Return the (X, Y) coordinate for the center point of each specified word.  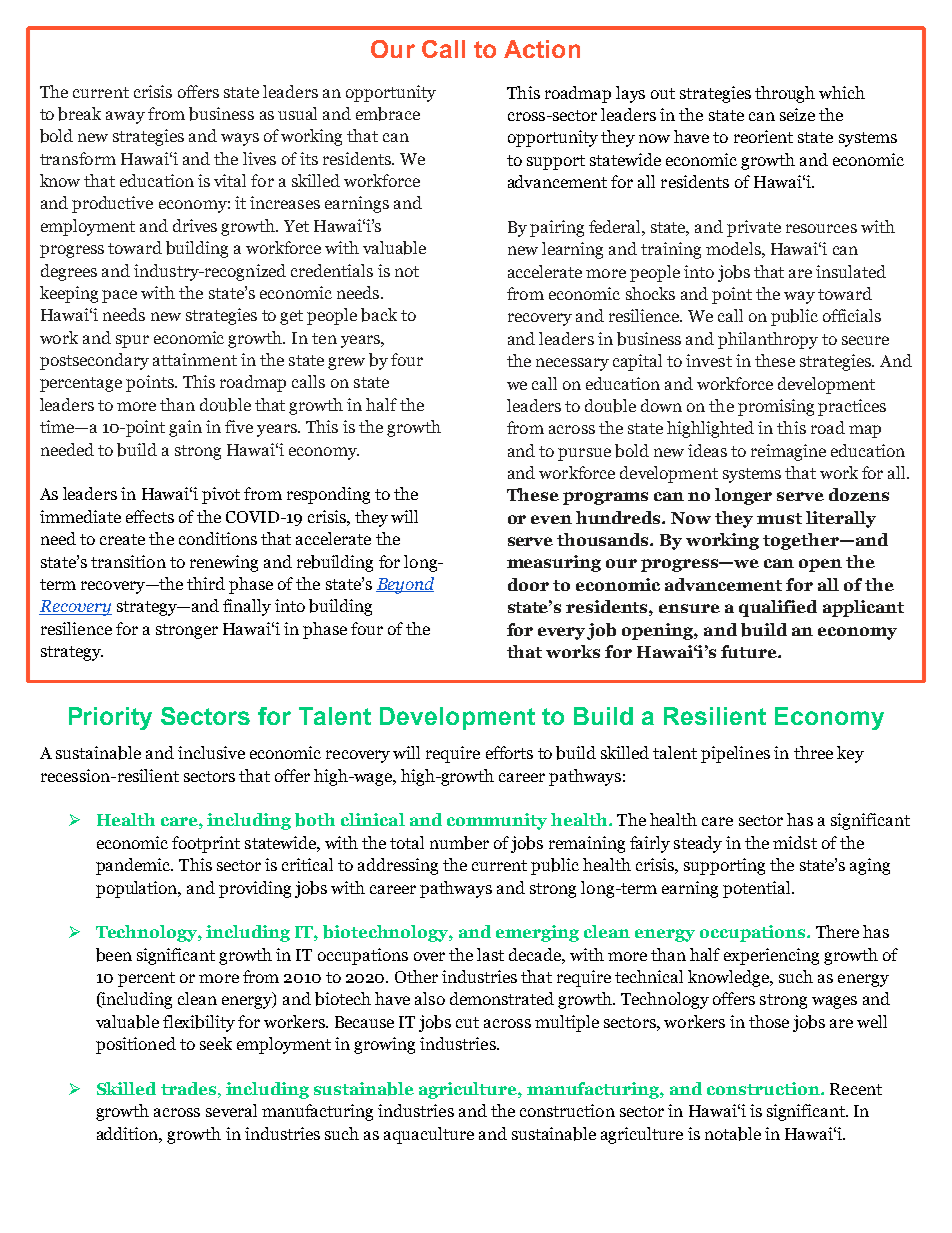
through (785, 94)
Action (542, 49)
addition (129, 1134)
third (206, 583)
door (528, 584)
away (125, 117)
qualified (778, 608)
